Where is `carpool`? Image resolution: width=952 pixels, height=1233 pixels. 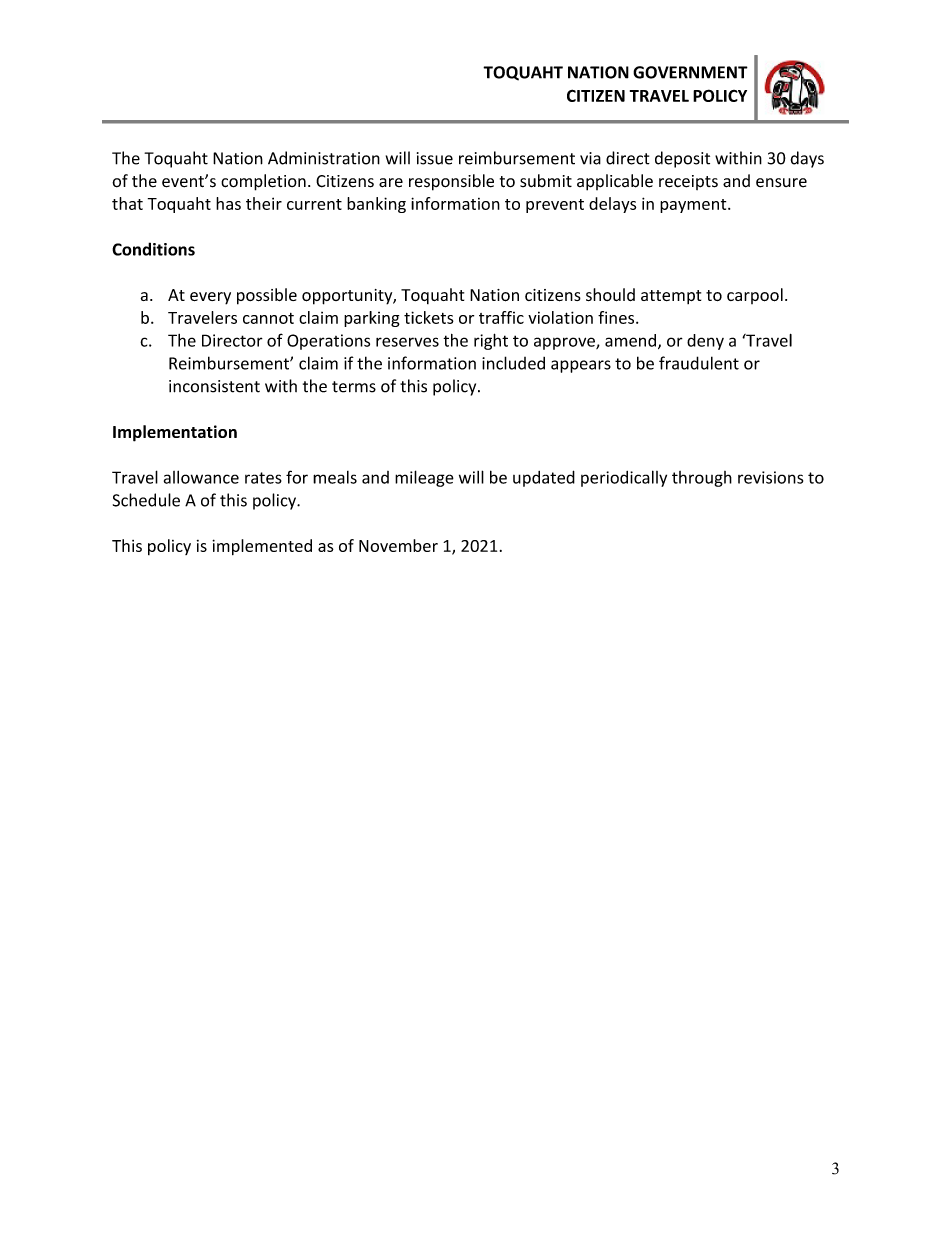
carpool is located at coordinates (755, 296).
